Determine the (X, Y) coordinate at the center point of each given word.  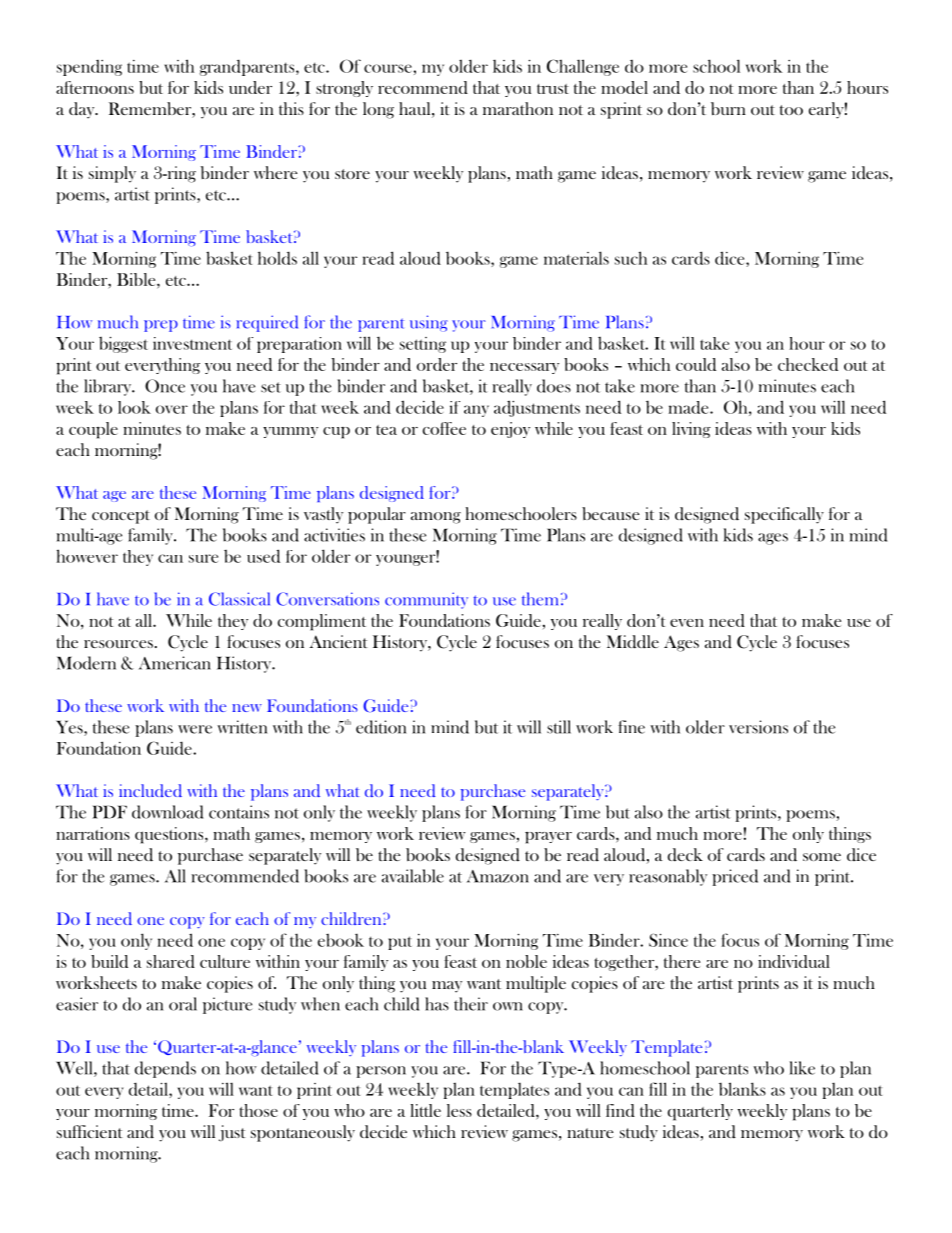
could (696, 364)
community (426, 600)
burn (728, 109)
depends (165, 1069)
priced (735, 877)
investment (192, 343)
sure (203, 558)
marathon (518, 108)
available (413, 876)
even (687, 623)
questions (170, 835)
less (459, 1110)
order (437, 364)
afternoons (95, 87)
